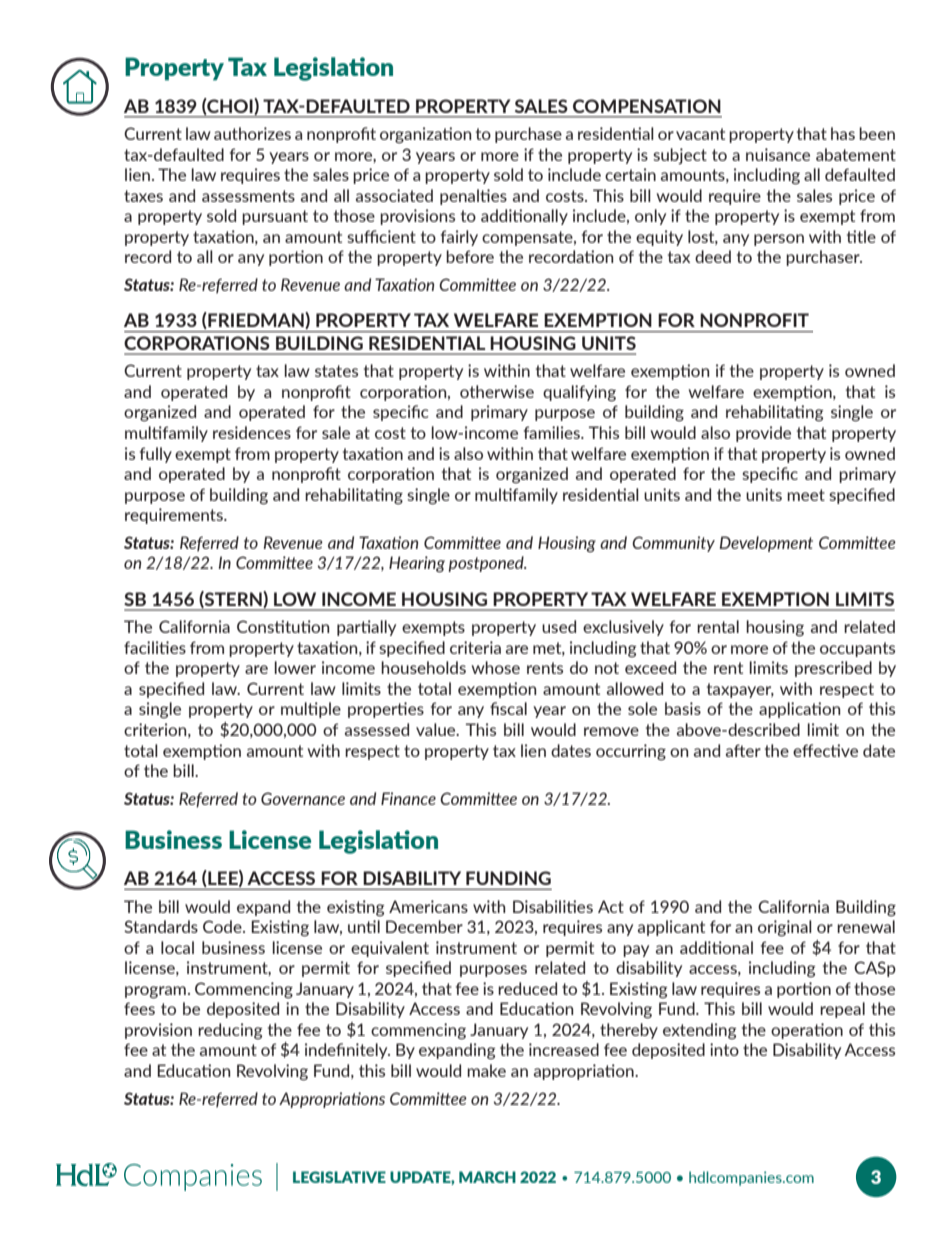  I want to click on Code, so click(223, 926).
